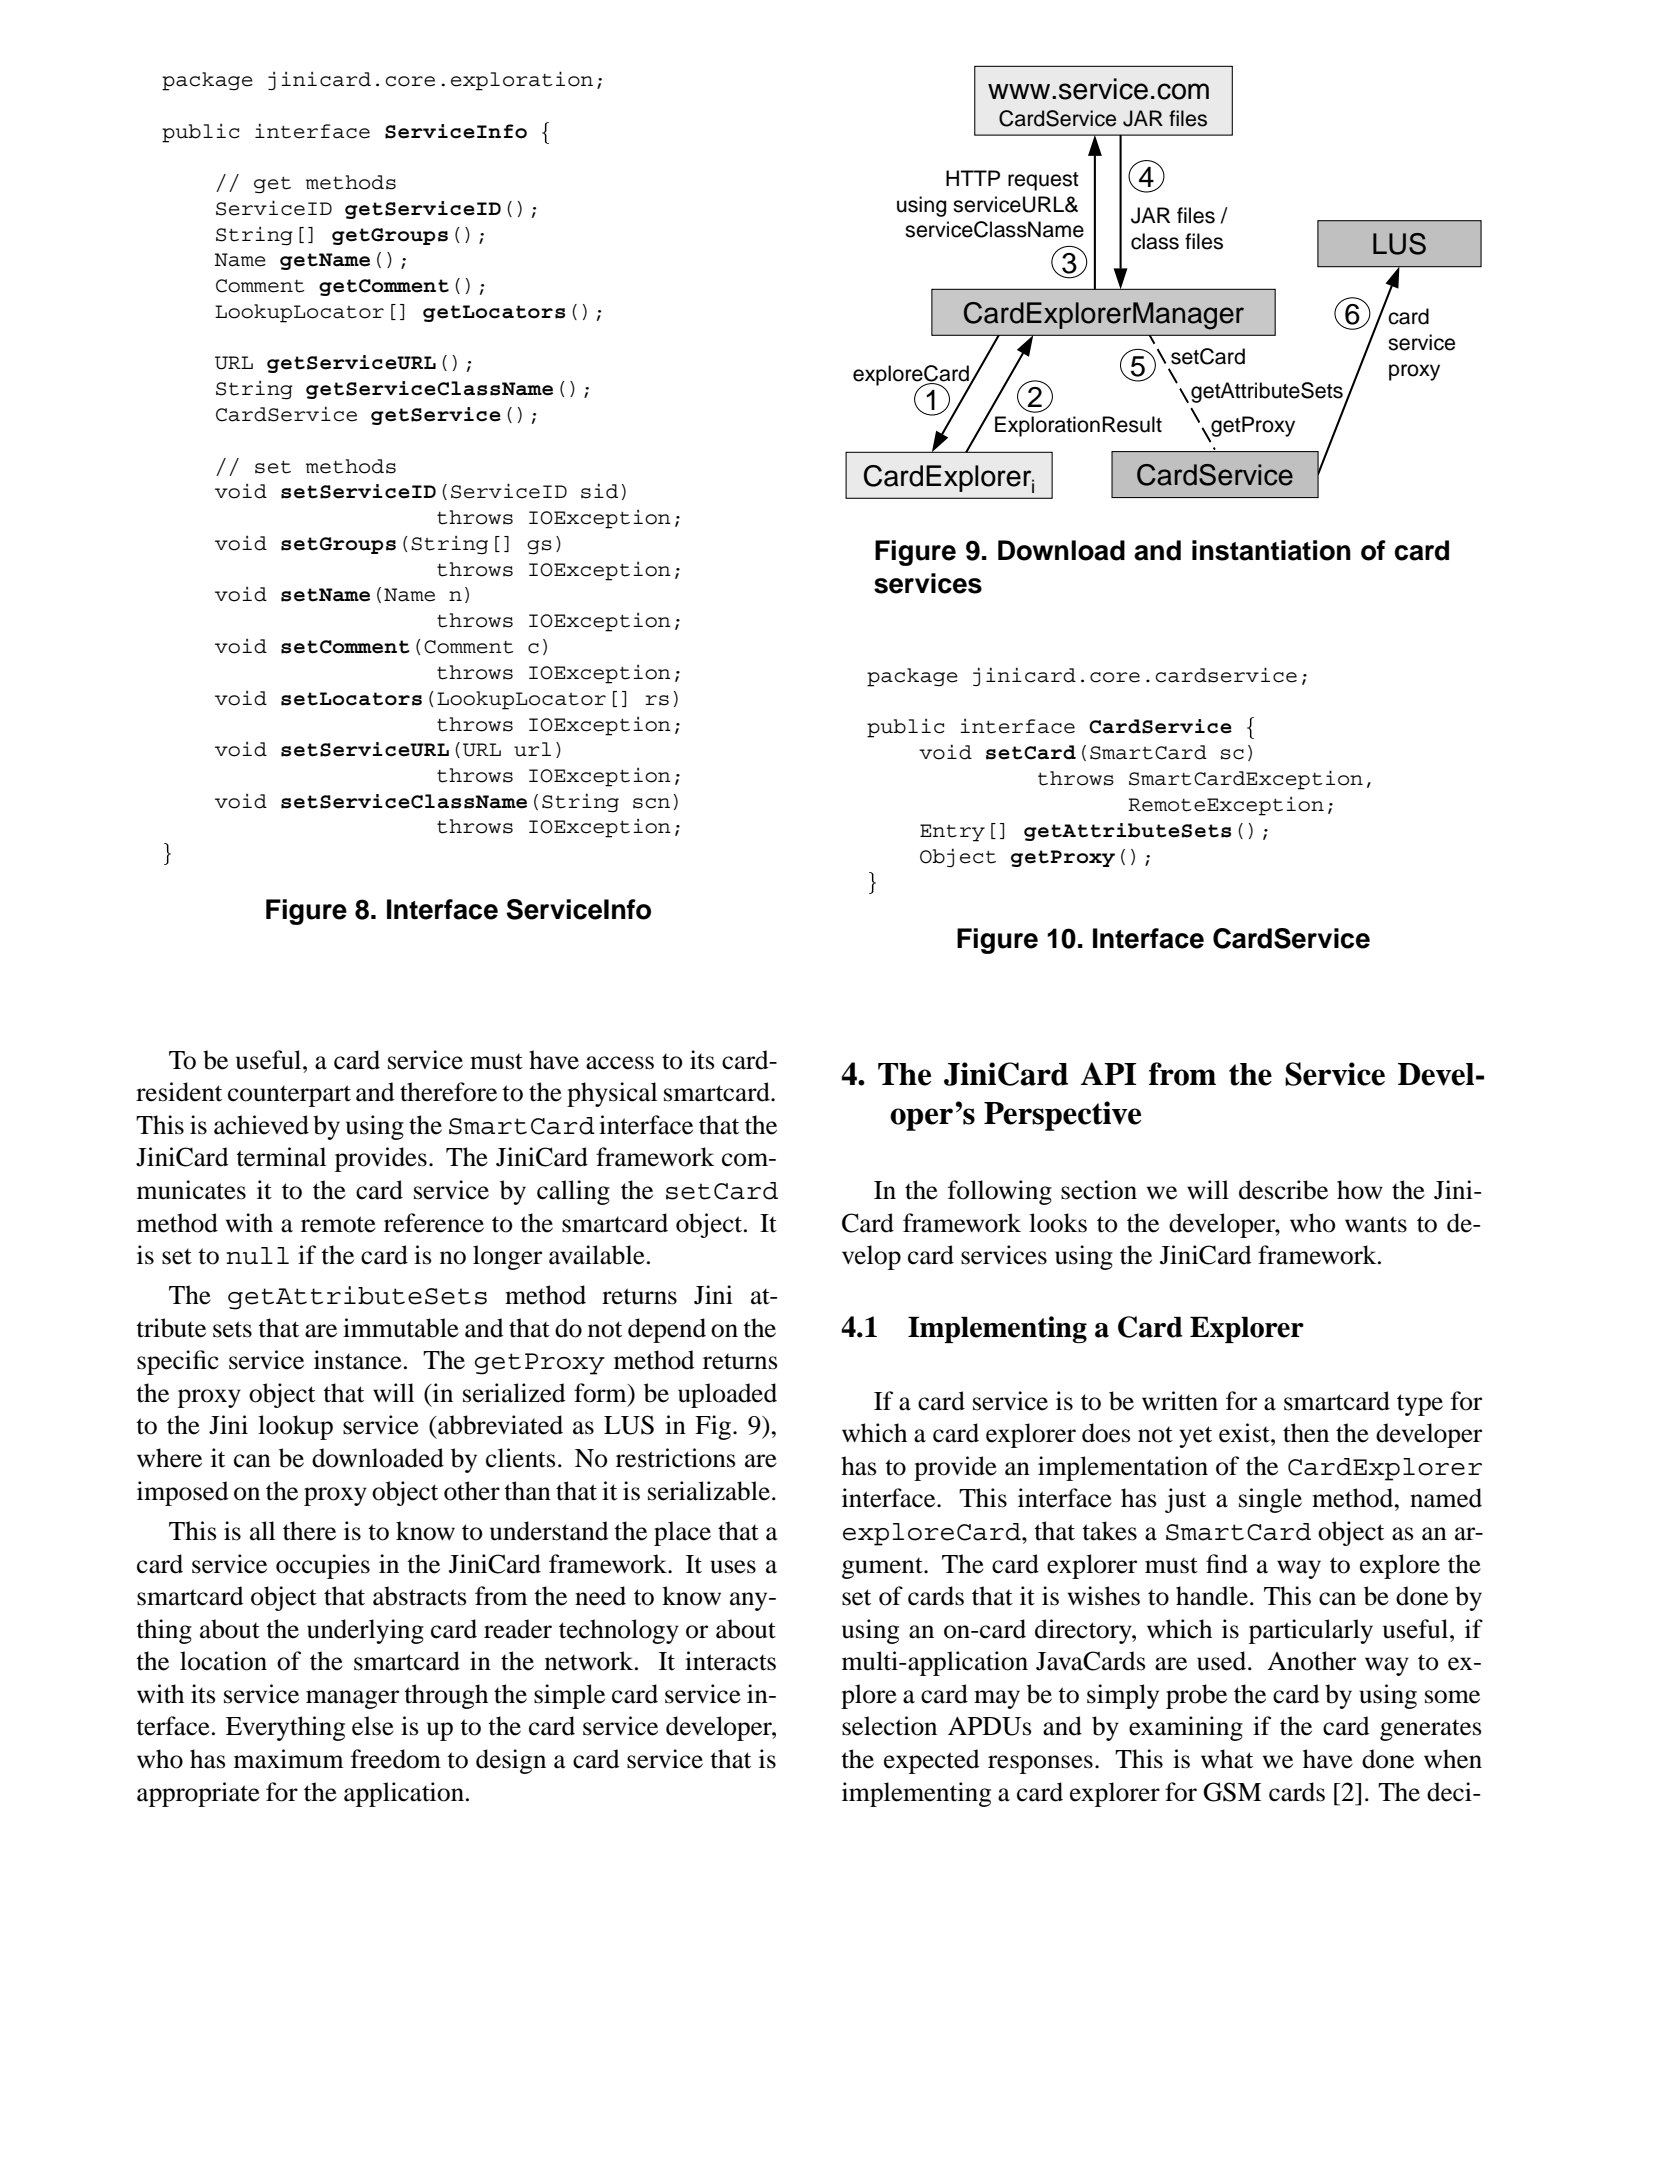 The width and height of the screenshot is (1667, 2157). What do you see at coordinates (1283, 1190) in the screenshot?
I see `describe` at bounding box center [1283, 1190].
